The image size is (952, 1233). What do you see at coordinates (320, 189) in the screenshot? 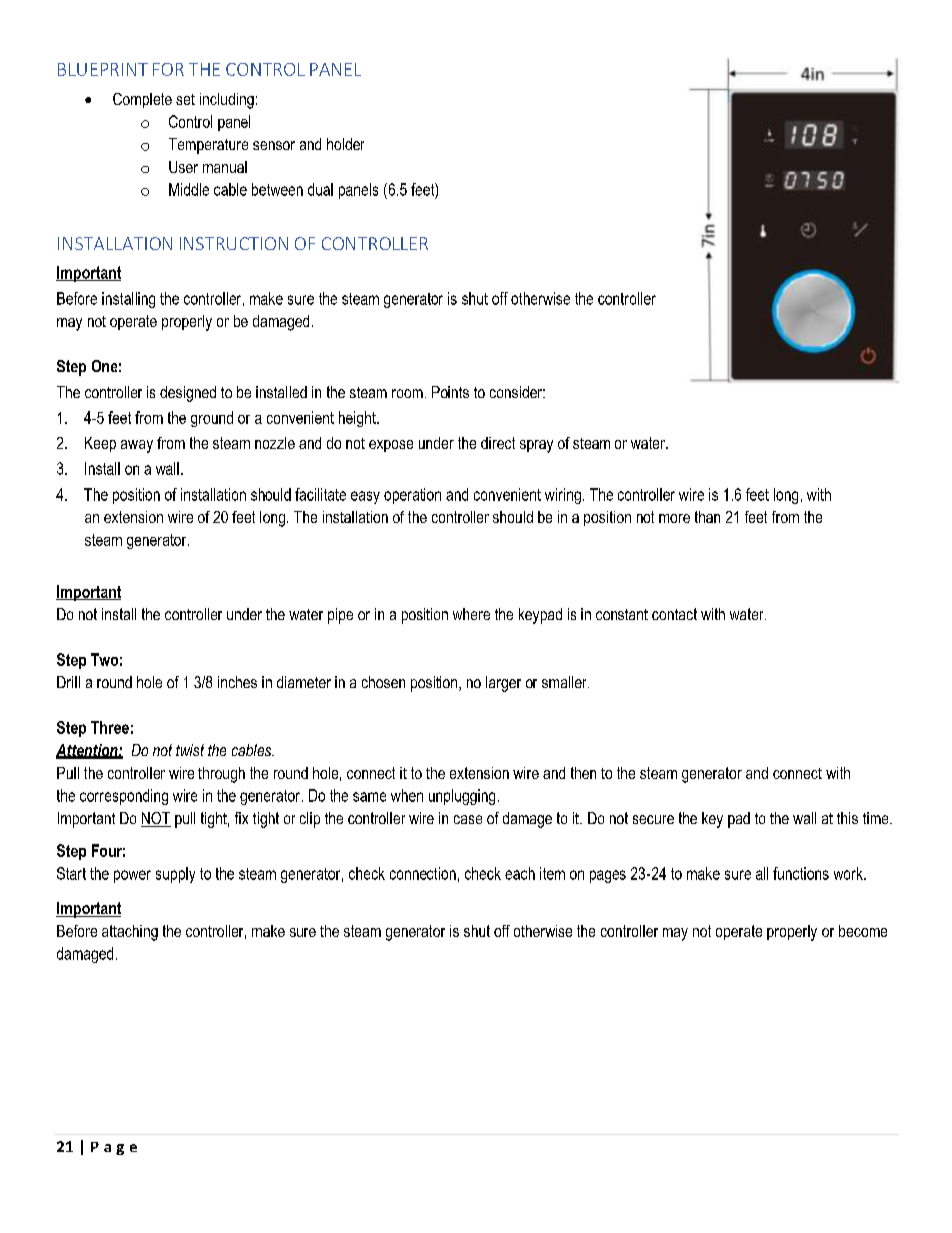
I see `dual` at bounding box center [320, 189].
